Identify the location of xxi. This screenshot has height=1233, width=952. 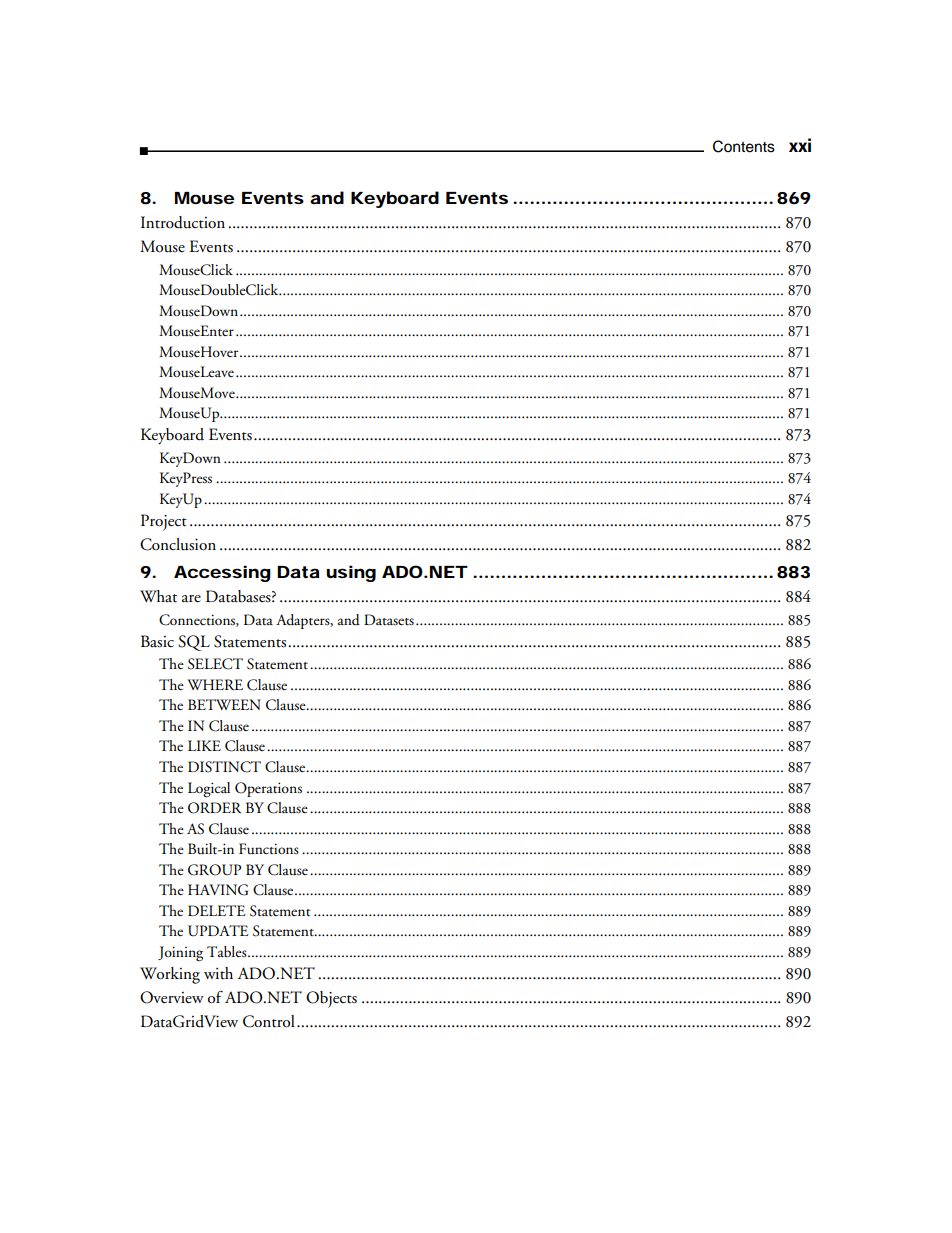
(800, 145).
